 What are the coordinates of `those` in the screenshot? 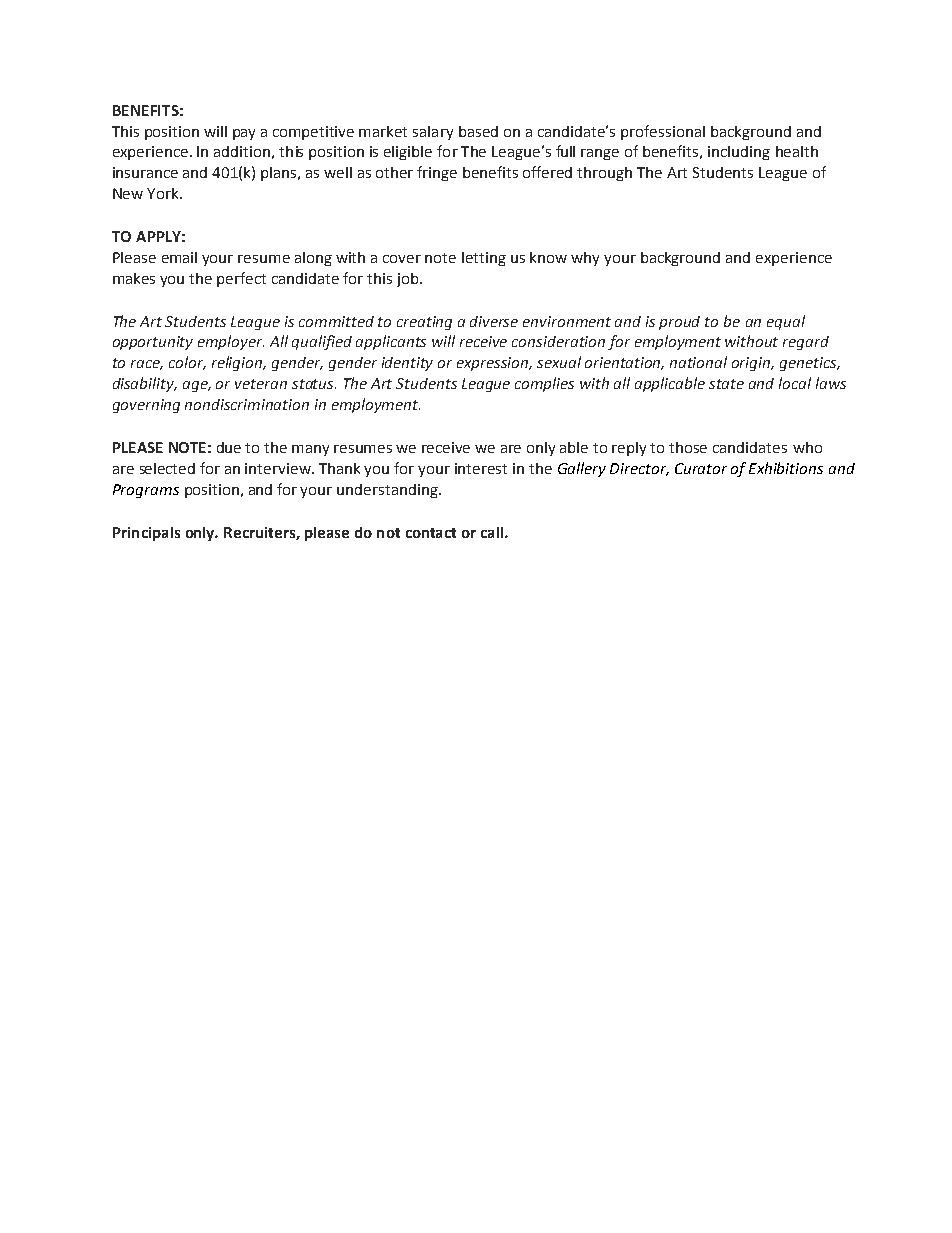 It's located at (688, 447).
